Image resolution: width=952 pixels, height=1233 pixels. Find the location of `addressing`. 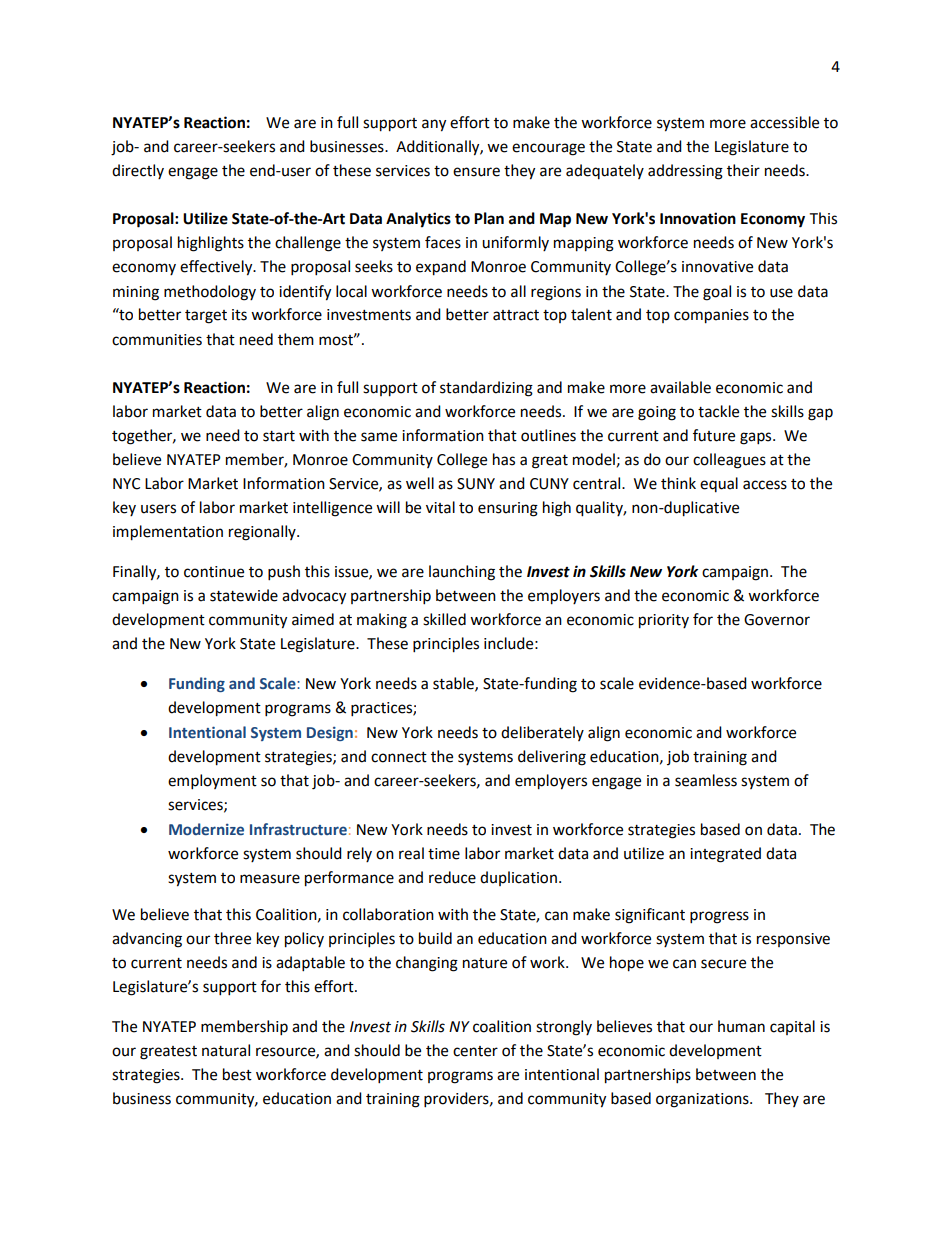

addressing is located at coordinates (685, 172).
